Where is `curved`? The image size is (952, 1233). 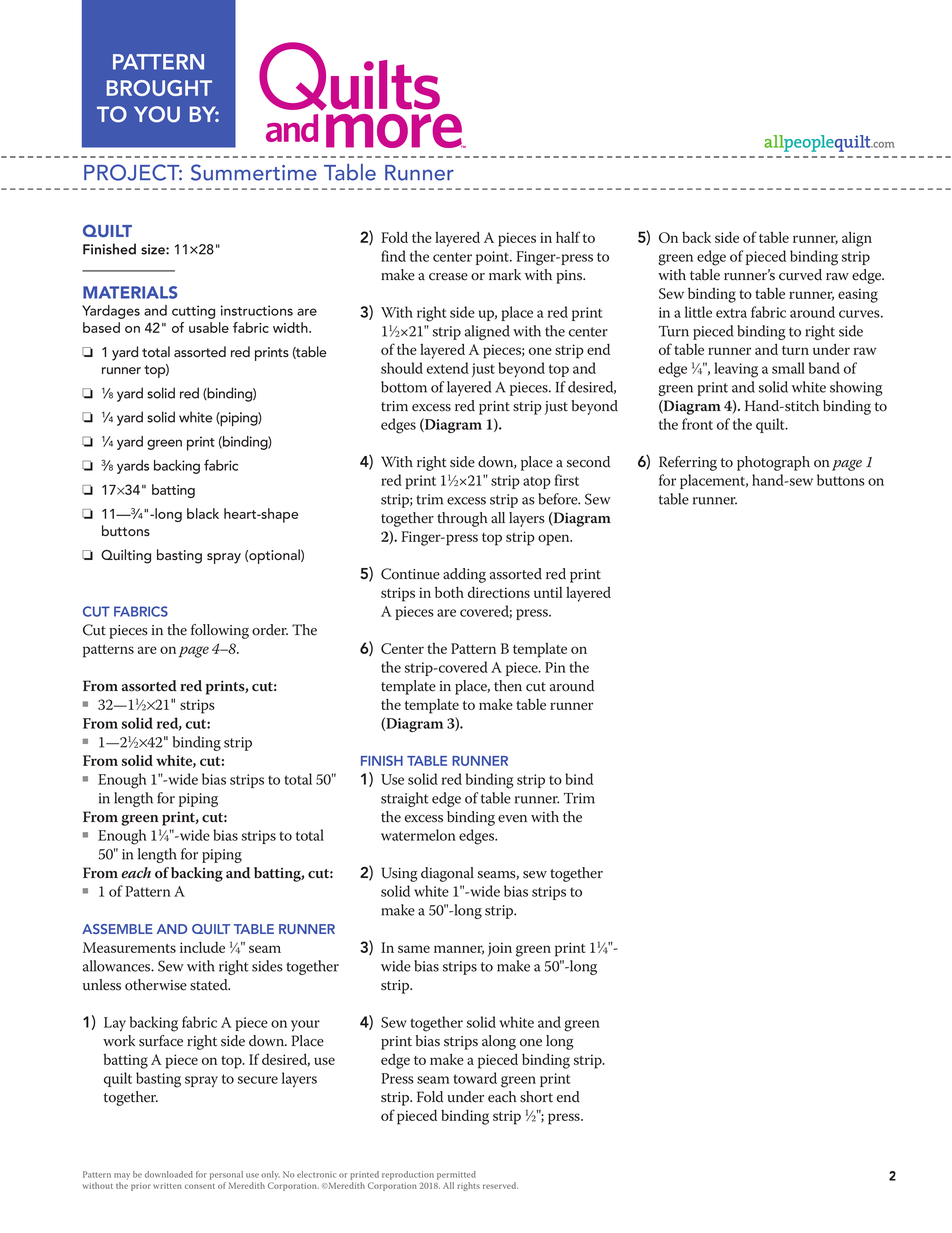
curved is located at coordinates (800, 275).
